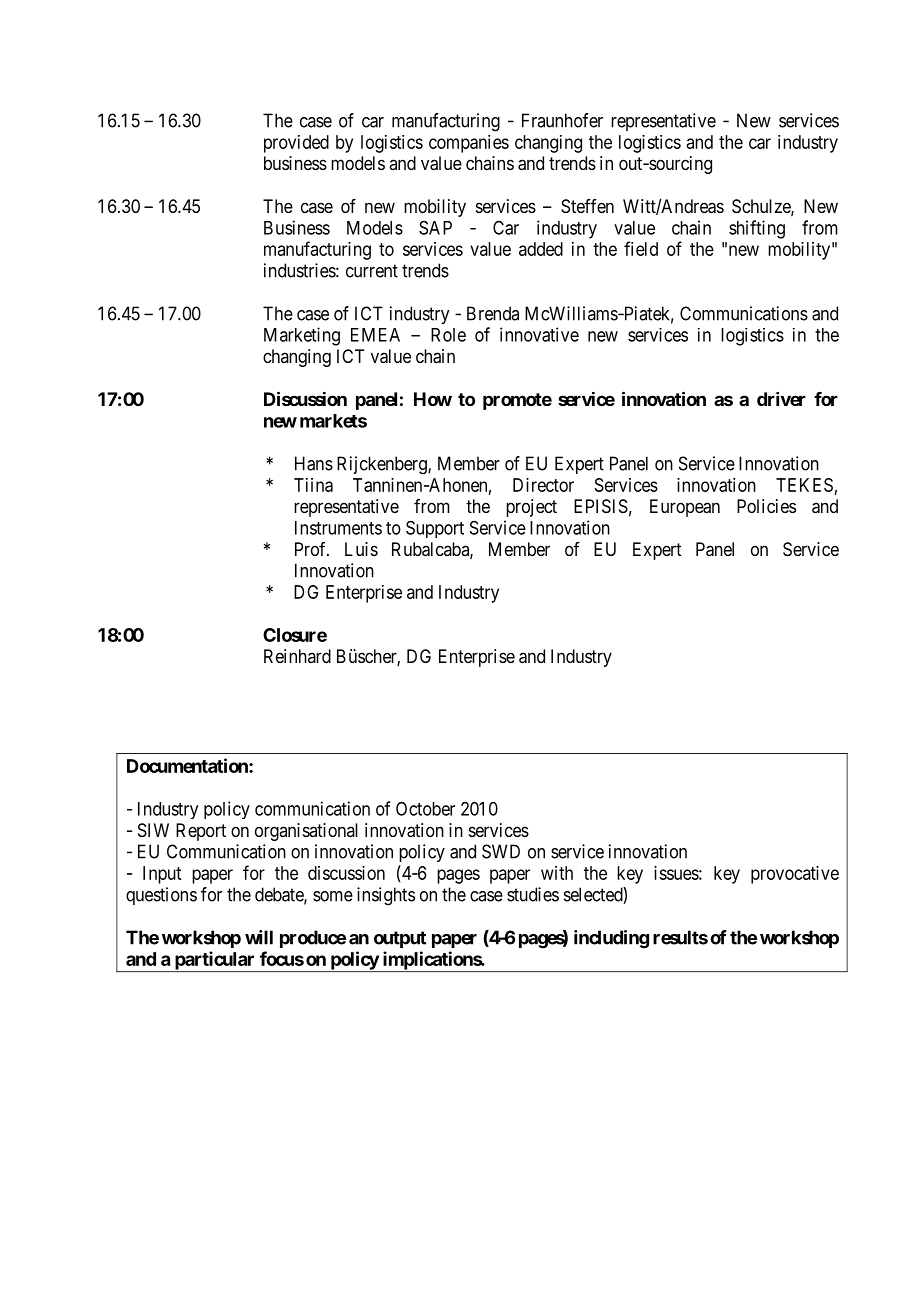 Image resolution: width=924 pixels, height=1308 pixels. I want to click on particular, so click(214, 961).
